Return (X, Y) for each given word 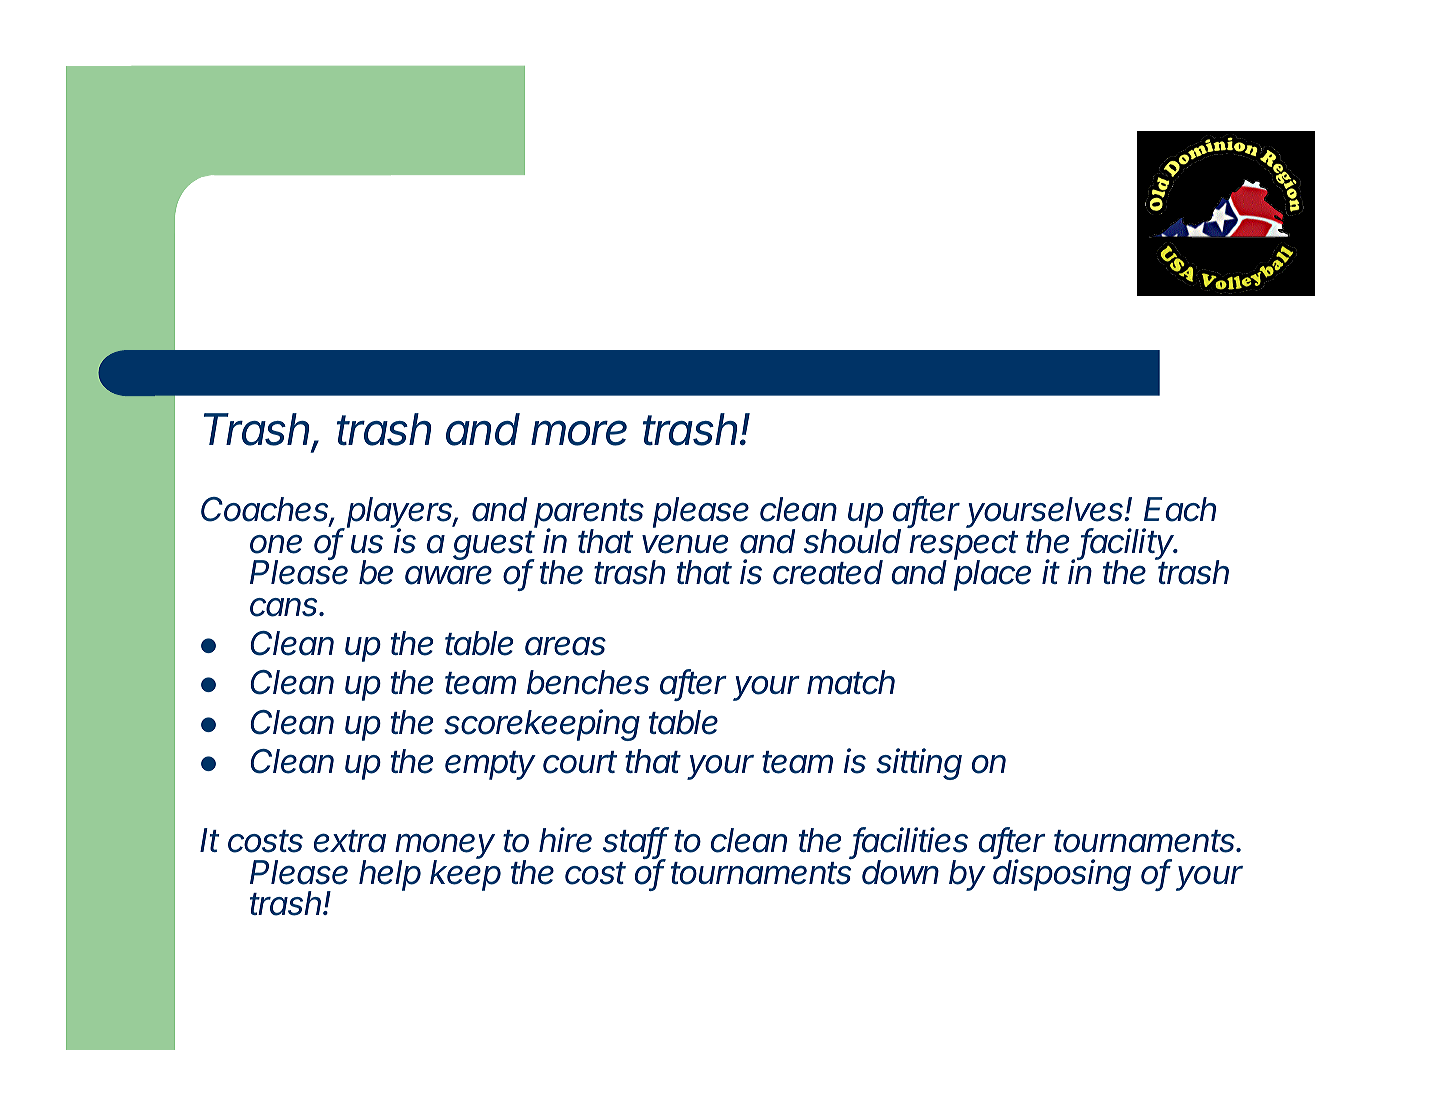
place (992, 575)
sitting (919, 764)
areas (565, 646)
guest (494, 547)
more (579, 433)
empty (490, 765)
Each (1180, 509)
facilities (910, 841)
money (445, 847)
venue (685, 544)
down (900, 872)
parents (589, 515)
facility (1128, 545)
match (851, 682)
